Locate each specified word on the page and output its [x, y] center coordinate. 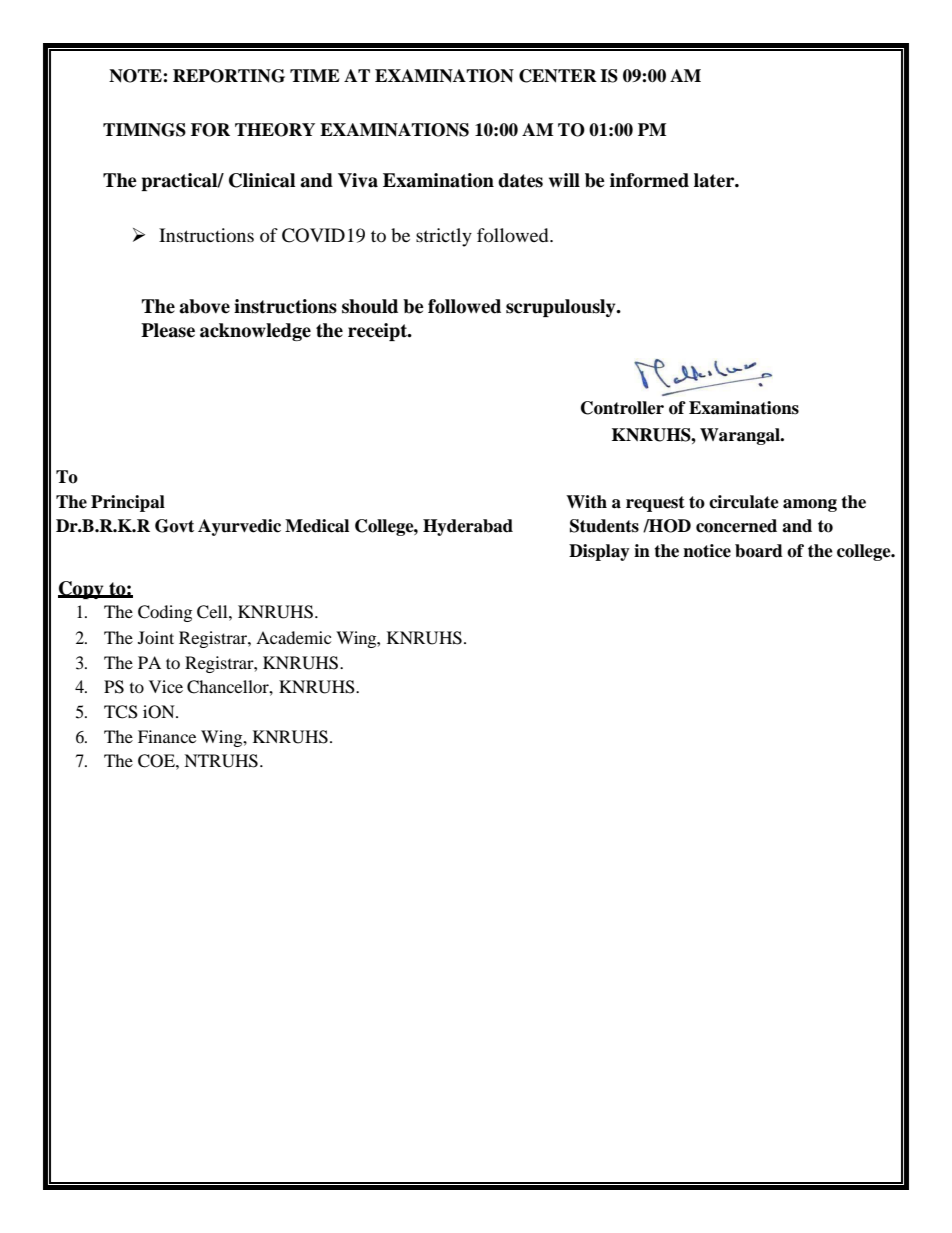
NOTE [136, 76]
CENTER [558, 76]
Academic [293, 637]
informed [649, 180]
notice [707, 551]
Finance [167, 736]
